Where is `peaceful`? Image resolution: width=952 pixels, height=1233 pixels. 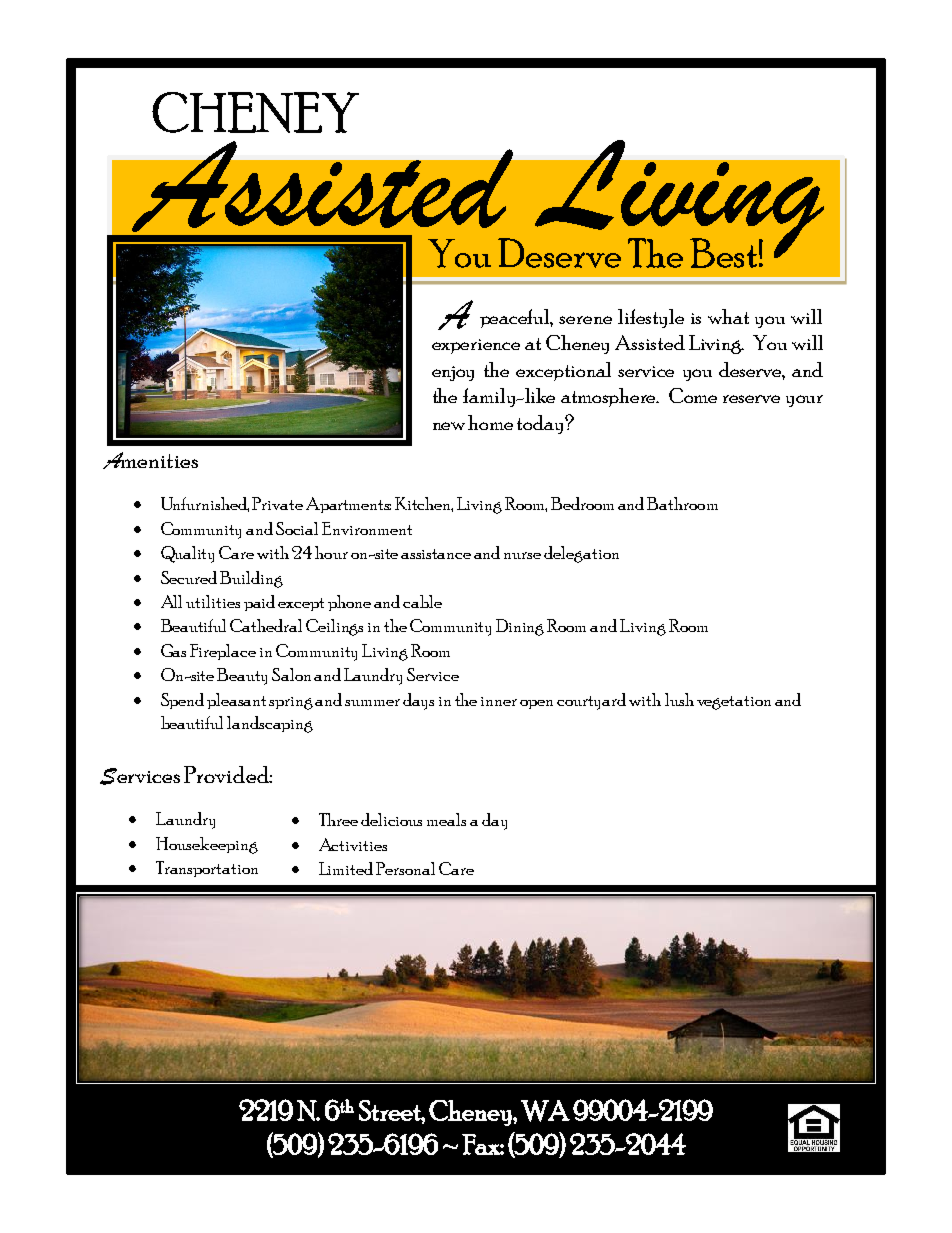 peaceful is located at coordinates (516, 318).
